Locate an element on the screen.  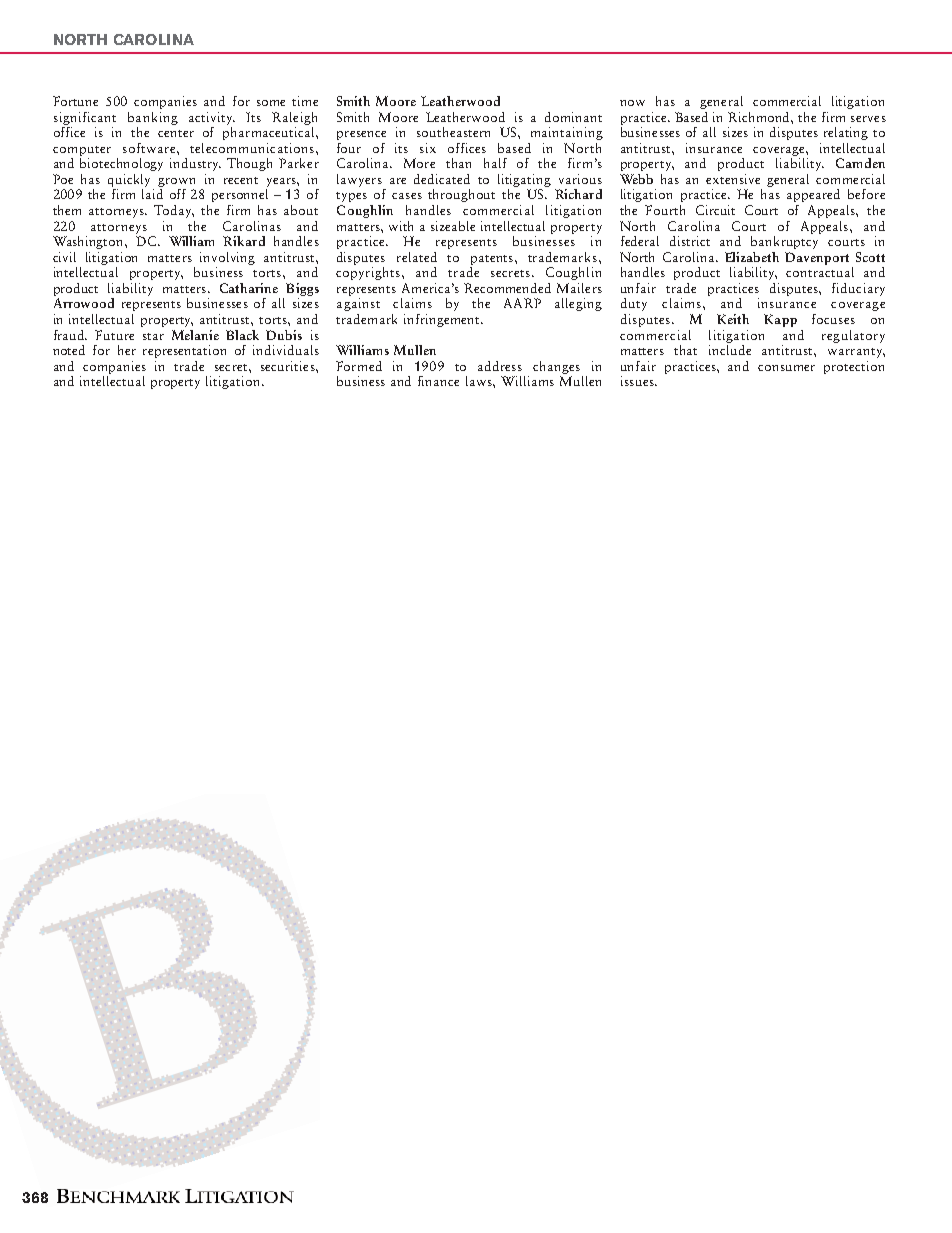
representation is located at coordinates (184, 351).
